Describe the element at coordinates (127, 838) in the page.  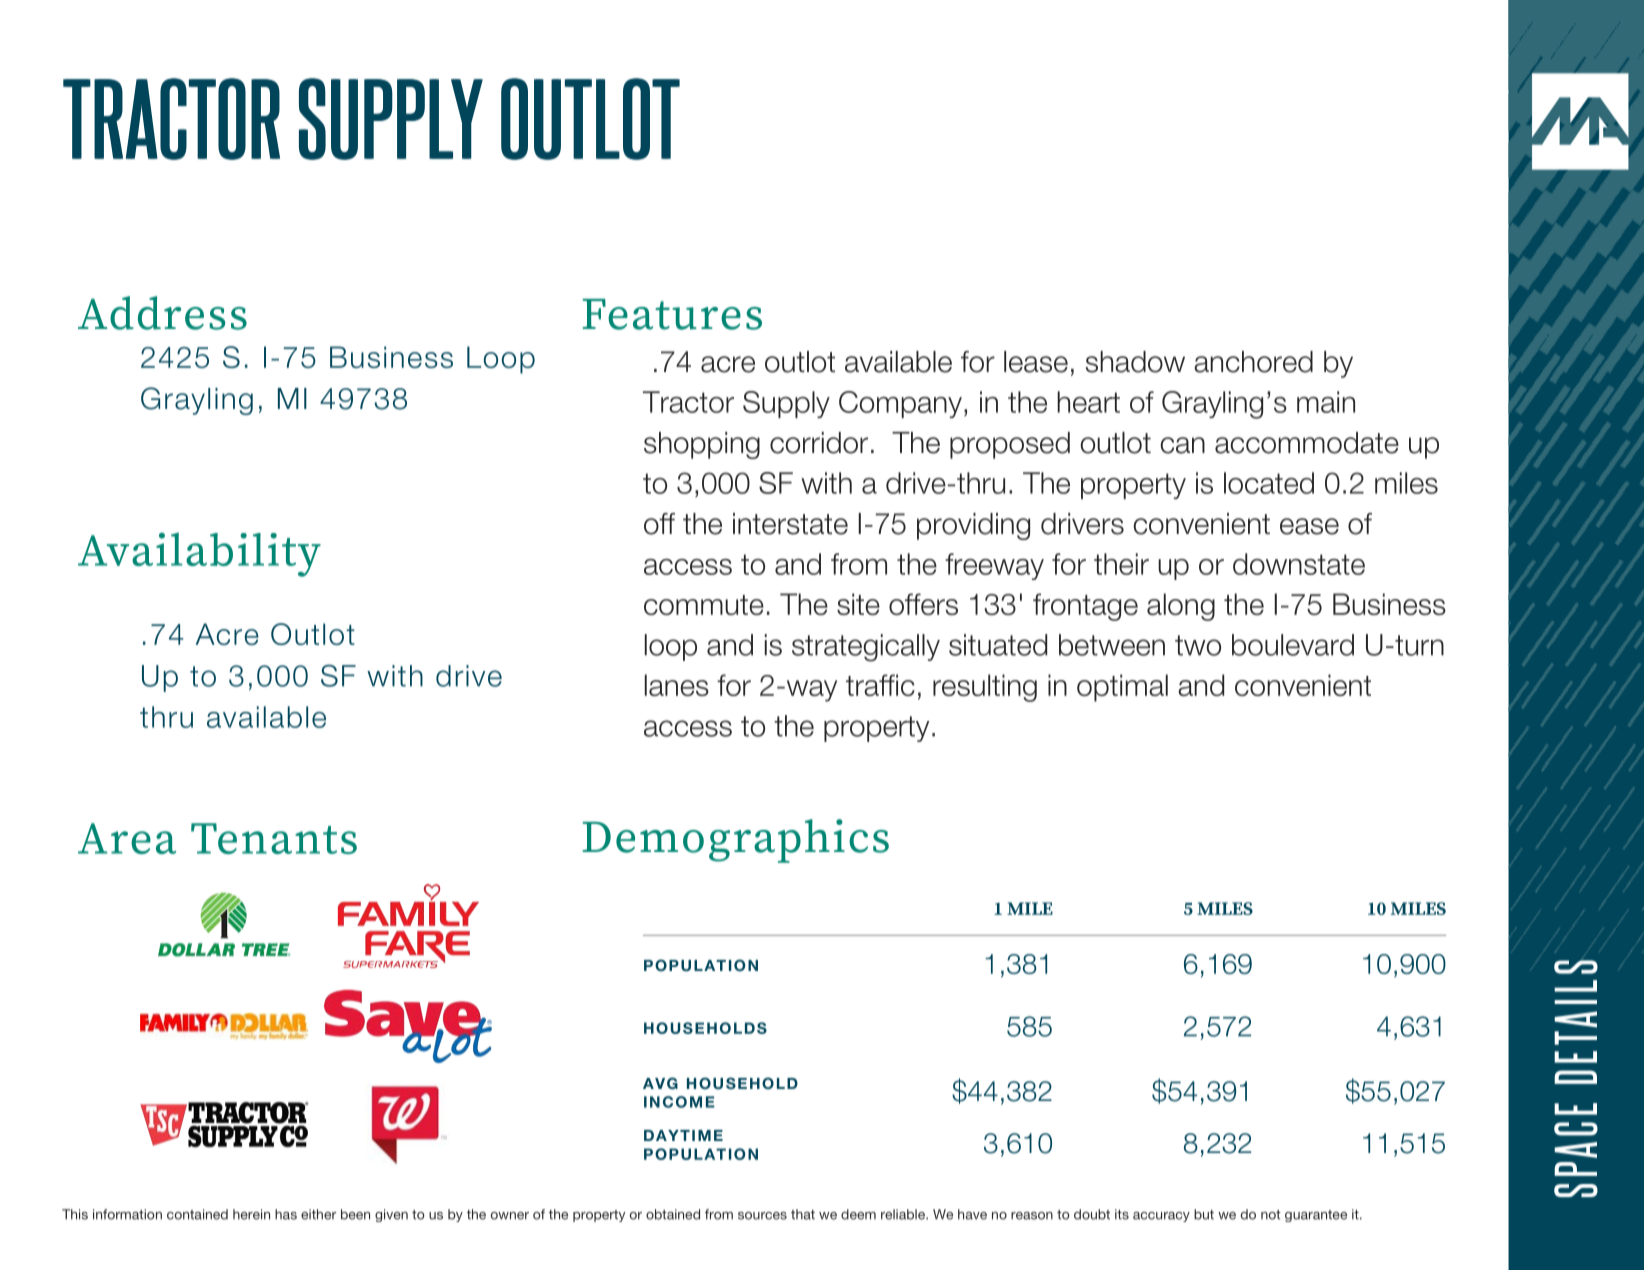
I see `Area` at that location.
